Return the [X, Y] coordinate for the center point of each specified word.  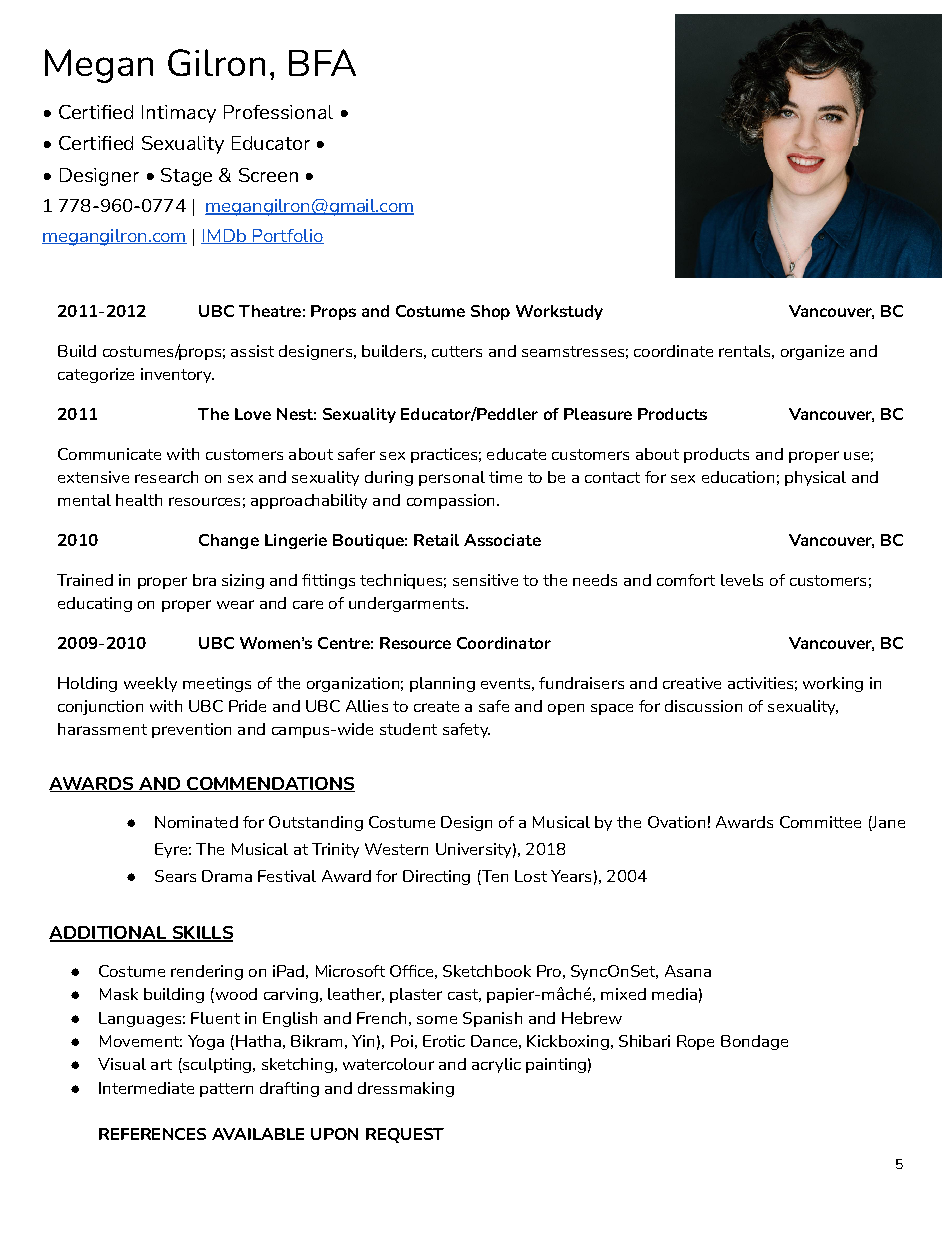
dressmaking [406, 1089]
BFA [322, 62]
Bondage [754, 1042]
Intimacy [179, 114]
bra [204, 580]
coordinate [673, 351]
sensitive [485, 580]
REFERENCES [152, 1134]
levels [742, 580]
